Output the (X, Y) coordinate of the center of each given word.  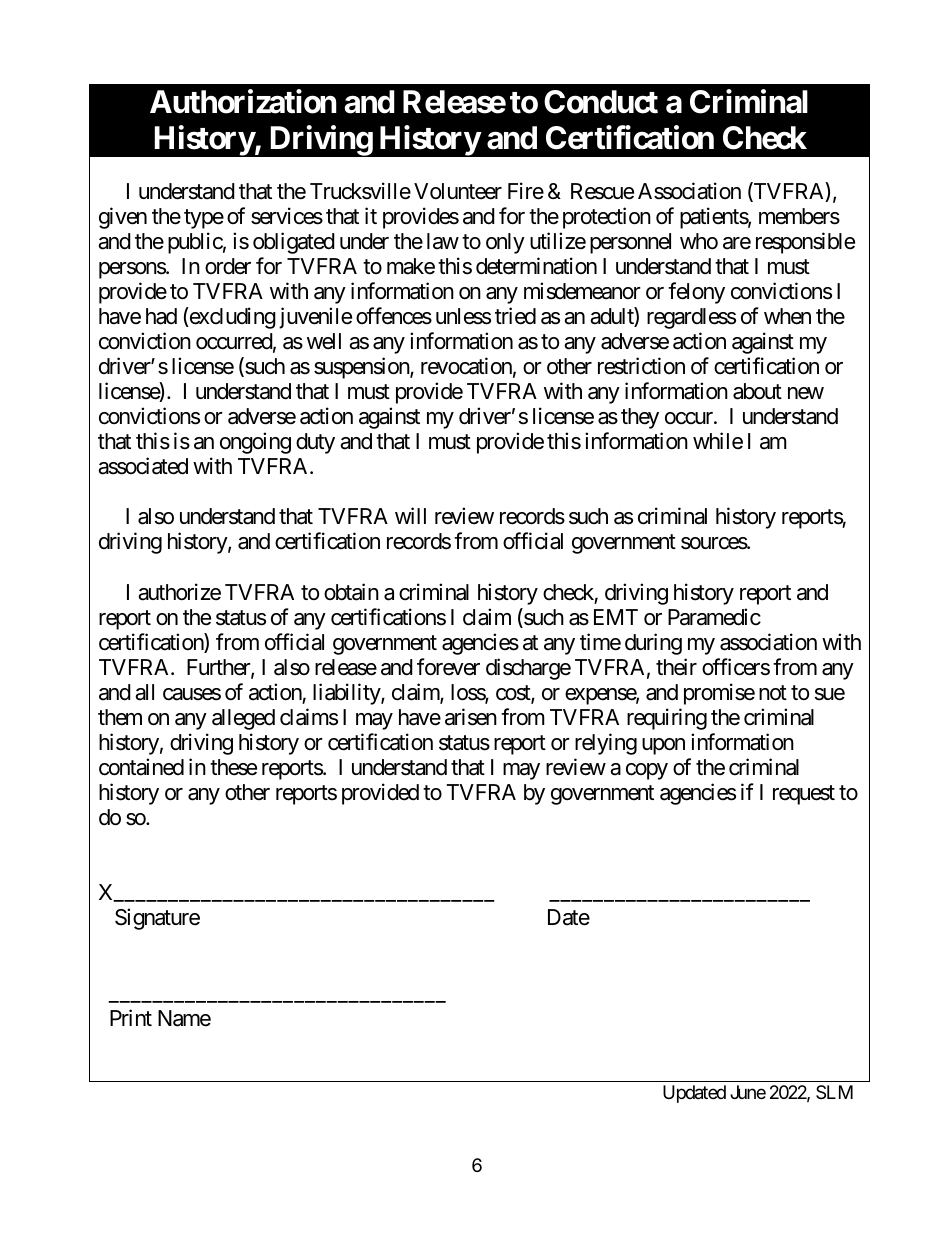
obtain (351, 592)
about (757, 391)
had (161, 316)
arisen (471, 717)
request (804, 795)
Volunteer (458, 191)
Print (131, 1017)
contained (141, 767)
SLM (834, 1092)
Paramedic (714, 617)
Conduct (601, 102)
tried (515, 316)
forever (448, 667)
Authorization (243, 102)
